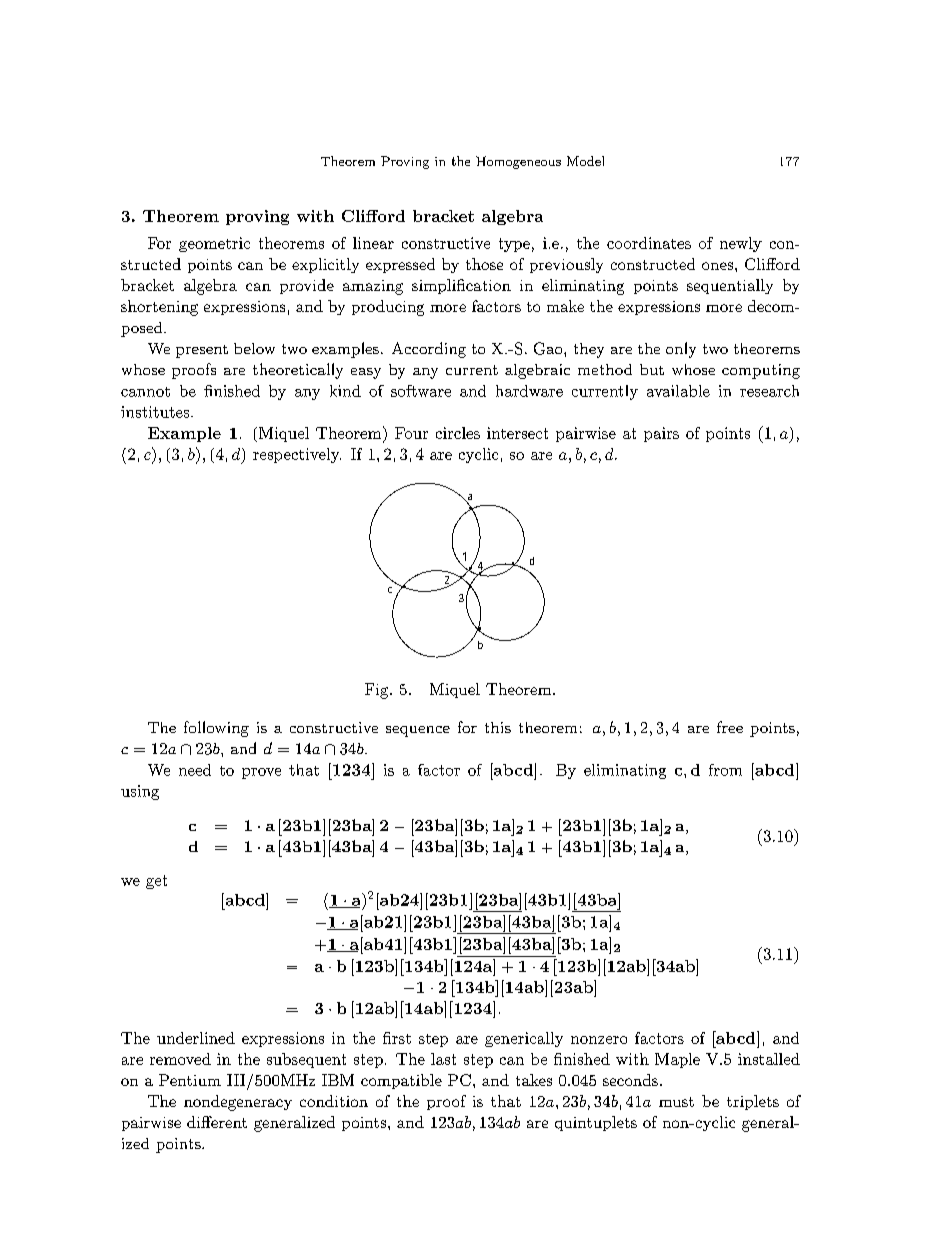 The image size is (952, 1233). I want to click on last, so click(443, 1059).
